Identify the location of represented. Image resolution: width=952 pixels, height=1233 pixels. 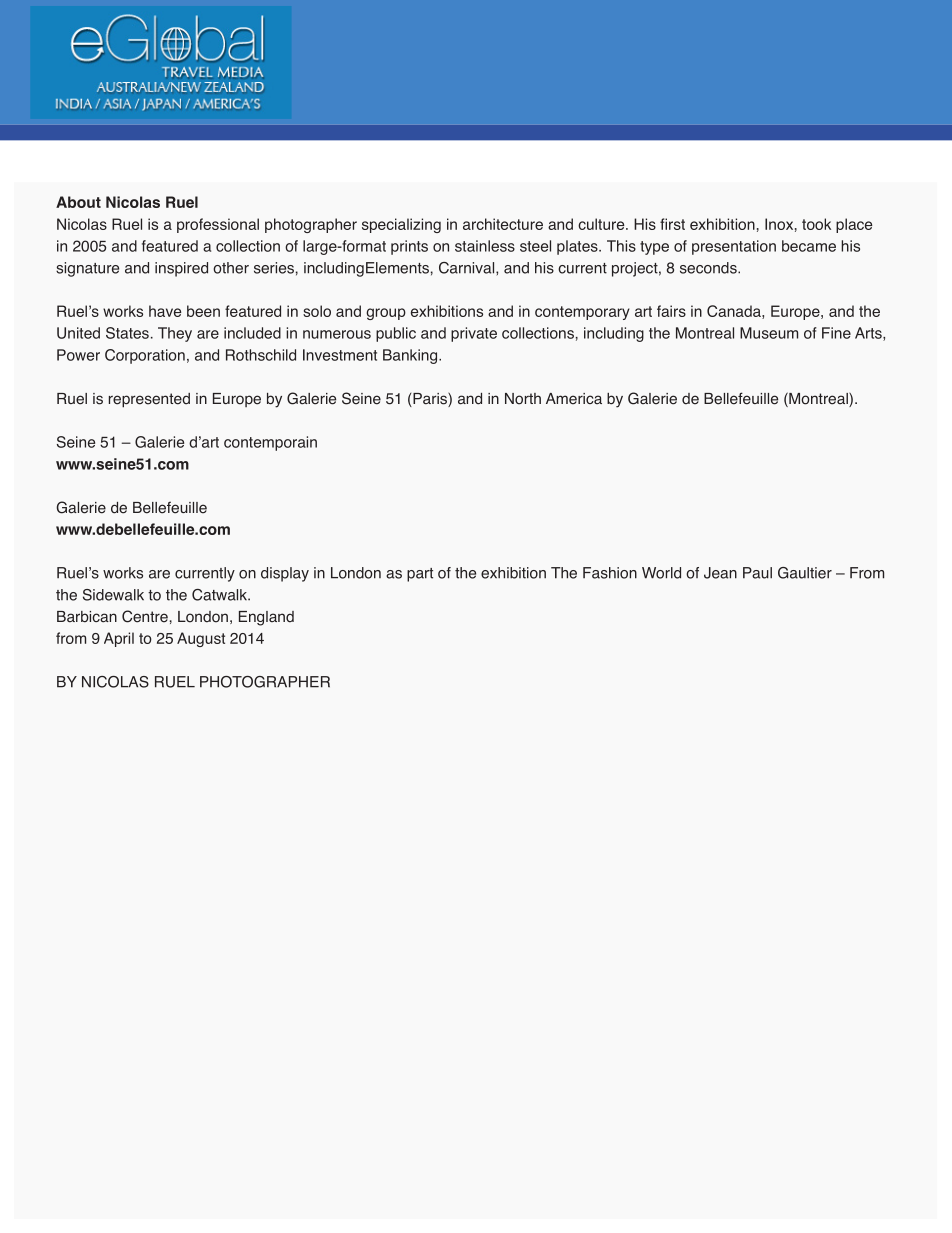
(149, 400).
